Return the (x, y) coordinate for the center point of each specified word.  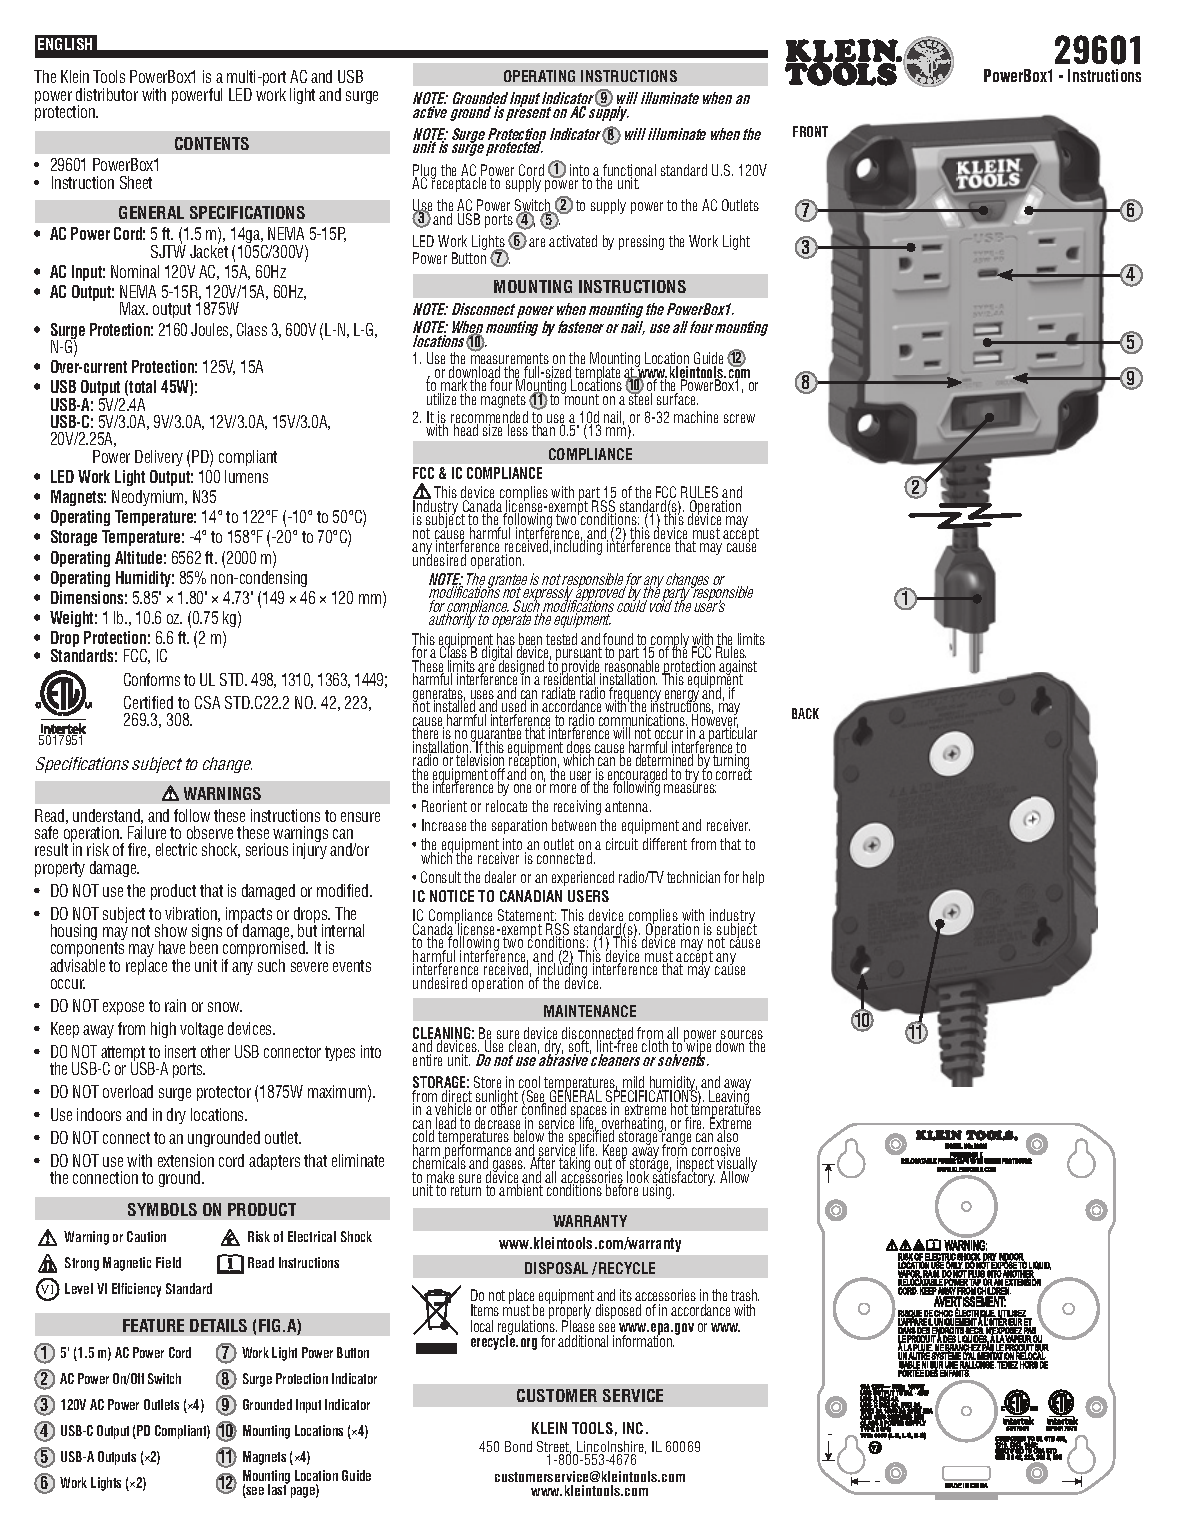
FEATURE (153, 1325)
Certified (148, 702)
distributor (107, 94)
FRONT (810, 131)
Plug (426, 172)
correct (734, 773)
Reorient (444, 806)
